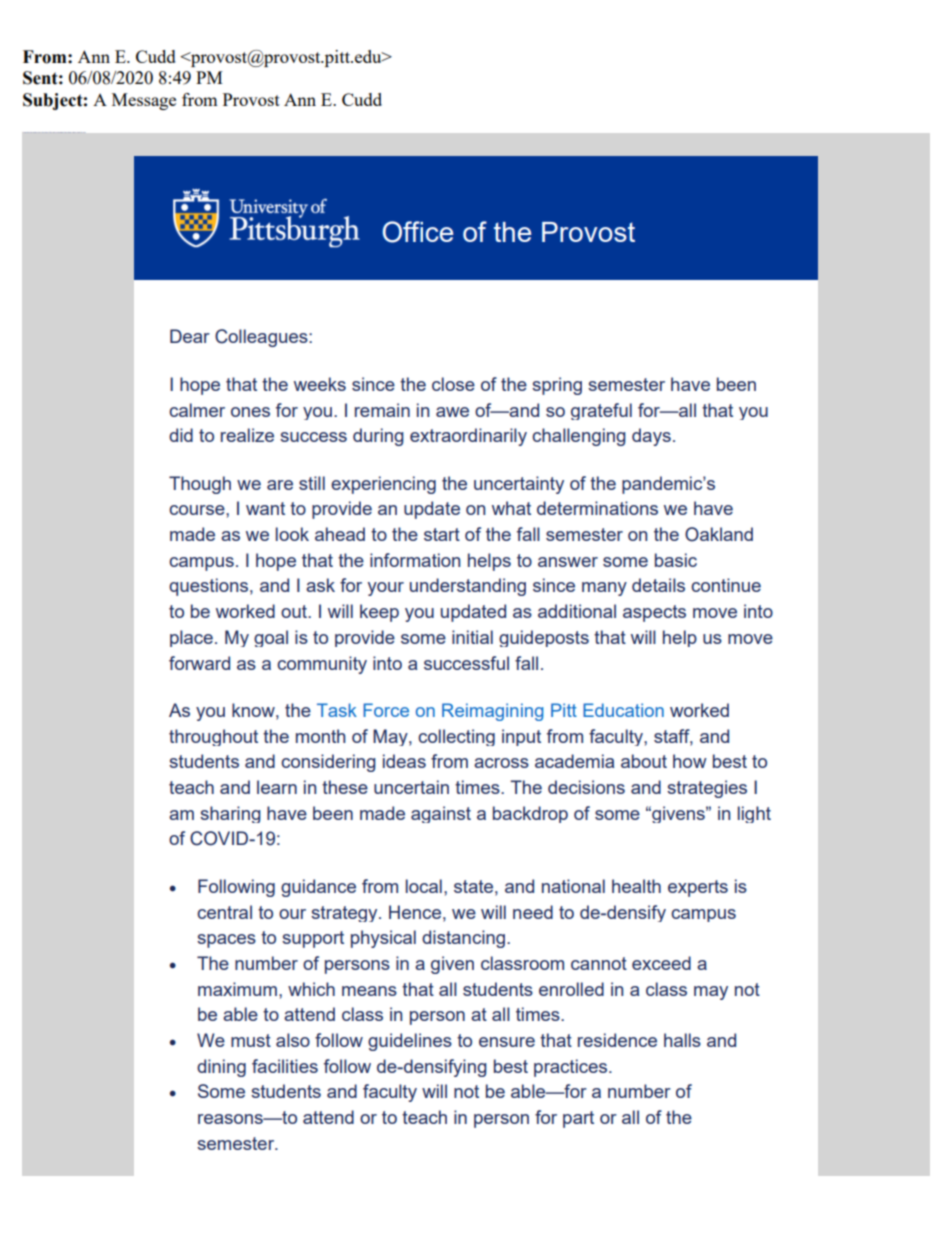 This screenshot has height=1233, width=952. I want to click on days, so click(651, 437).
